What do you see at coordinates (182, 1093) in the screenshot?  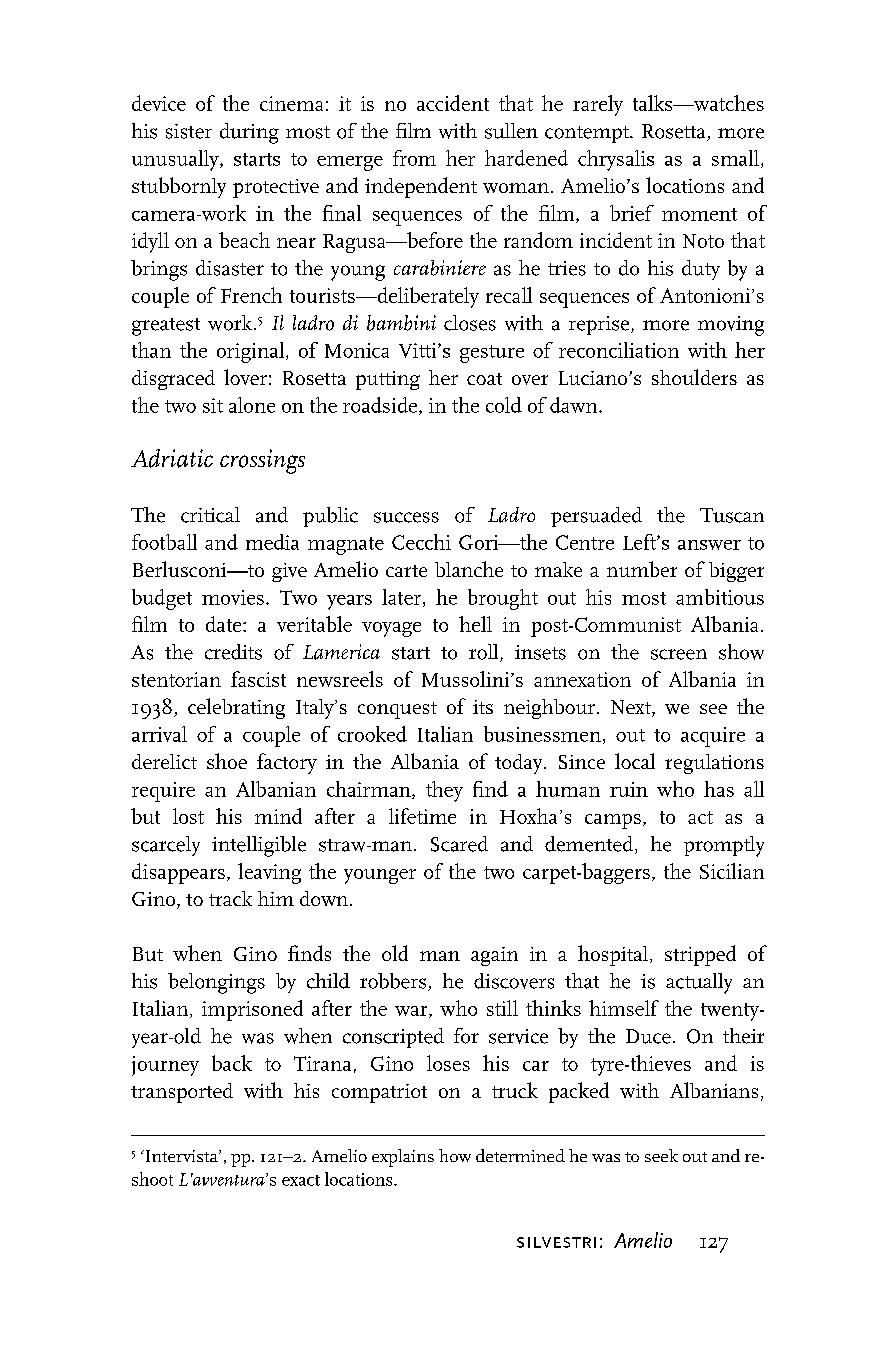 I see `transported` at bounding box center [182, 1093].
